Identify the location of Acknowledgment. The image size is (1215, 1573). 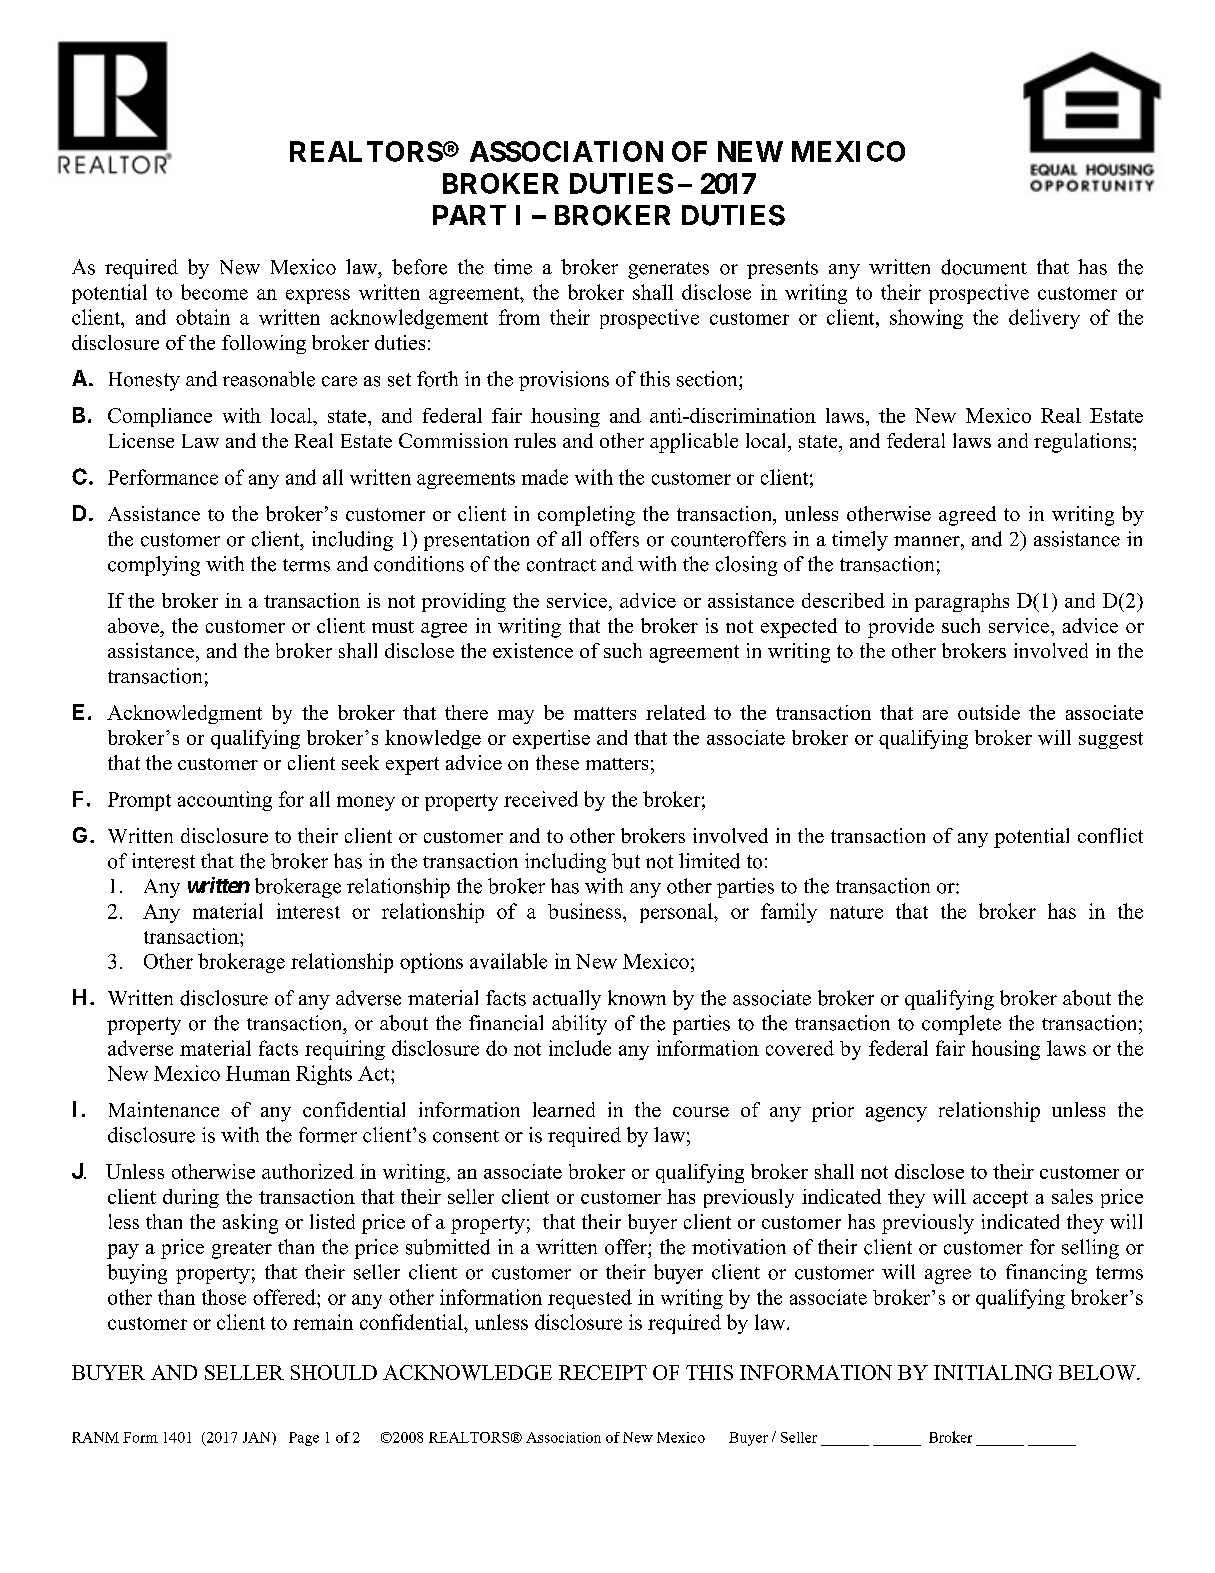
(184, 714).
